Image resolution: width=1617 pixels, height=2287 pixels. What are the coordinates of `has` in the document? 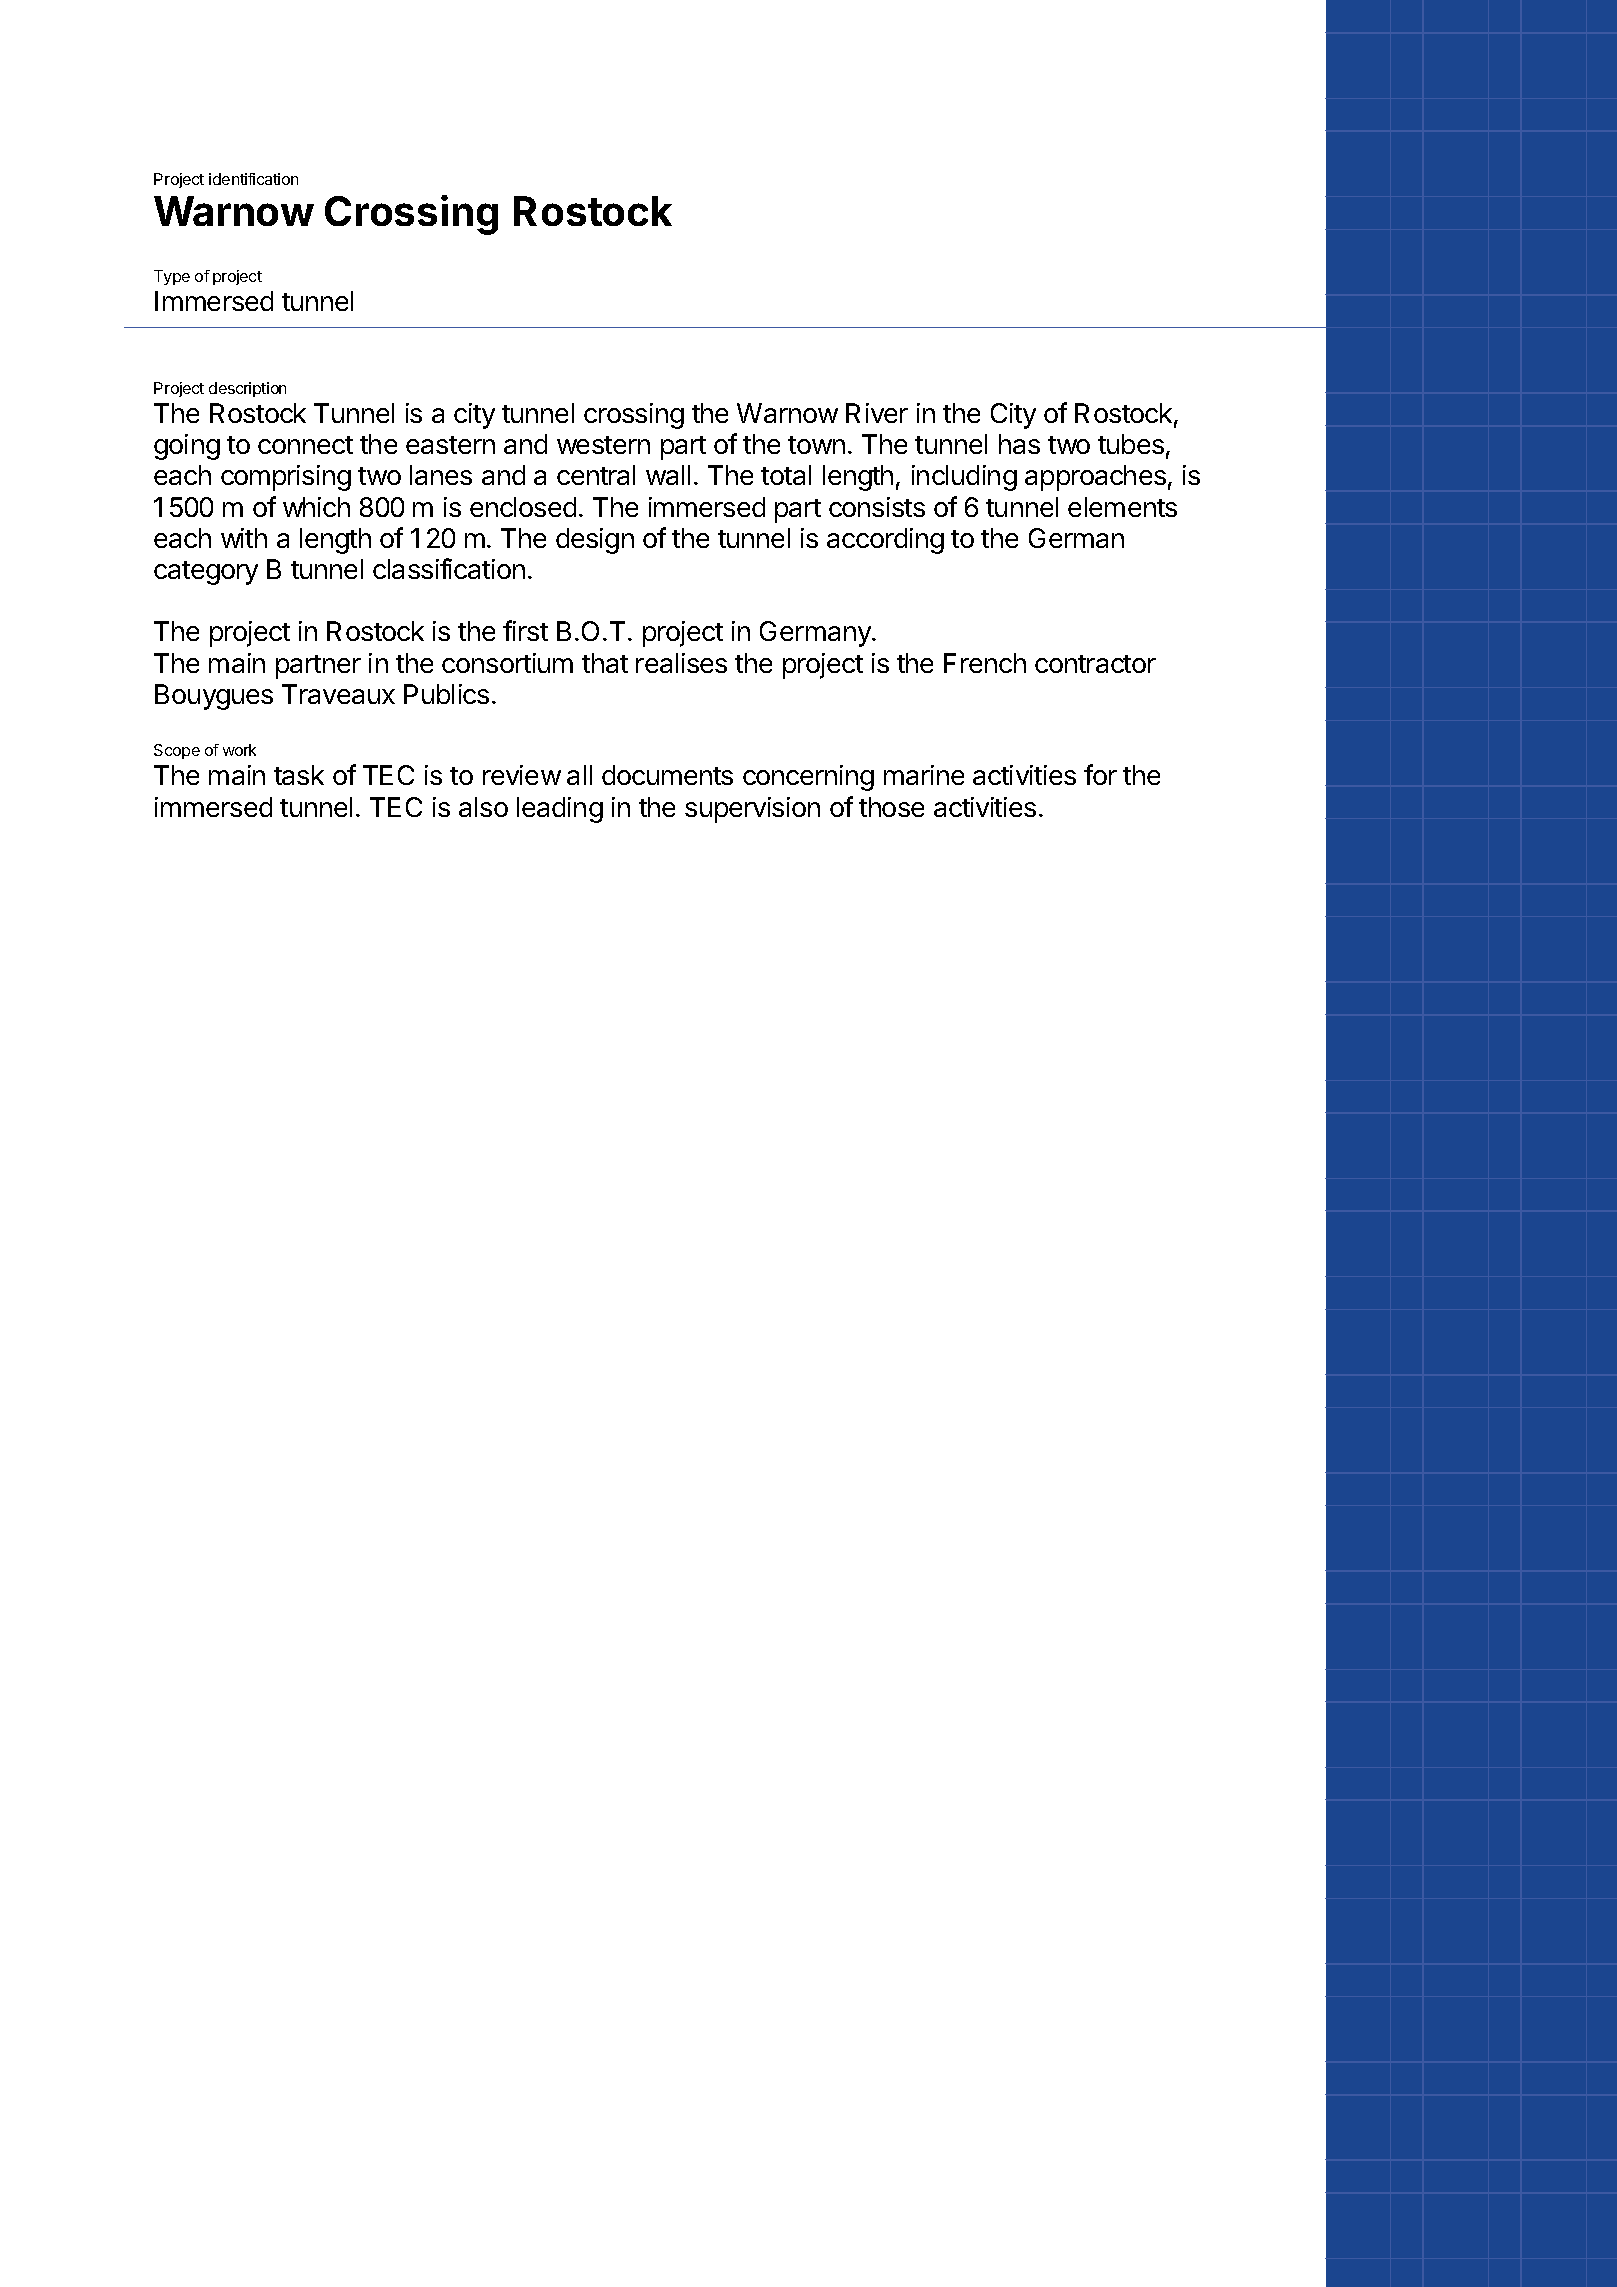 It's located at (1019, 444).
